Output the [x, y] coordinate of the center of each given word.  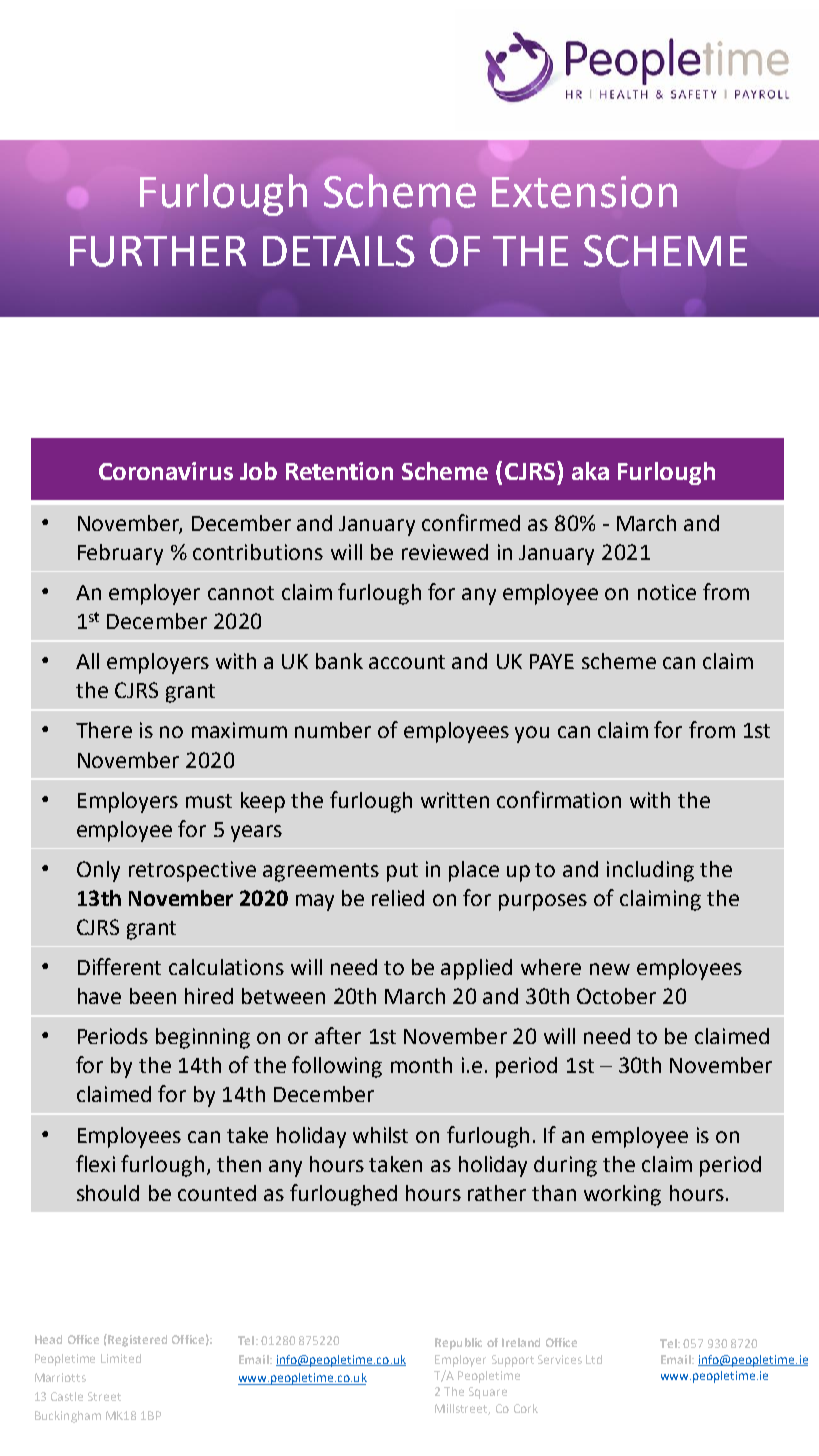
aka [590, 471]
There [104, 730]
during [565, 1166]
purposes [543, 902]
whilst [380, 1135]
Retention [339, 471]
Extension [584, 192]
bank [339, 661]
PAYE [552, 661]
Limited [121, 1358]
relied [398, 898]
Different [119, 966]
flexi [95, 1163]
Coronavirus [166, 471]
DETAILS [339, 251]
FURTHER [158, 251]
